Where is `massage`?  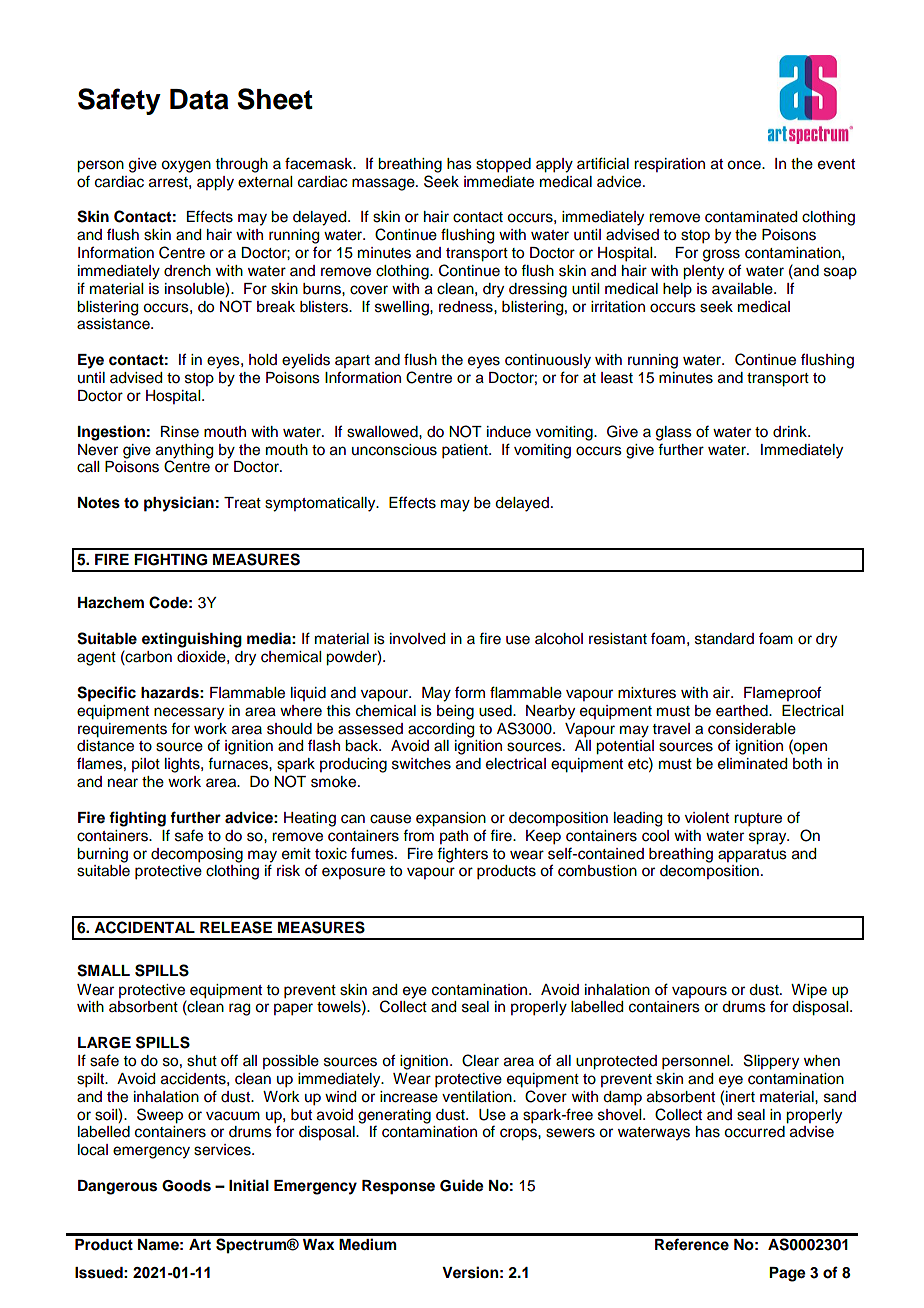
massage is located at coordinates (384, 184).
